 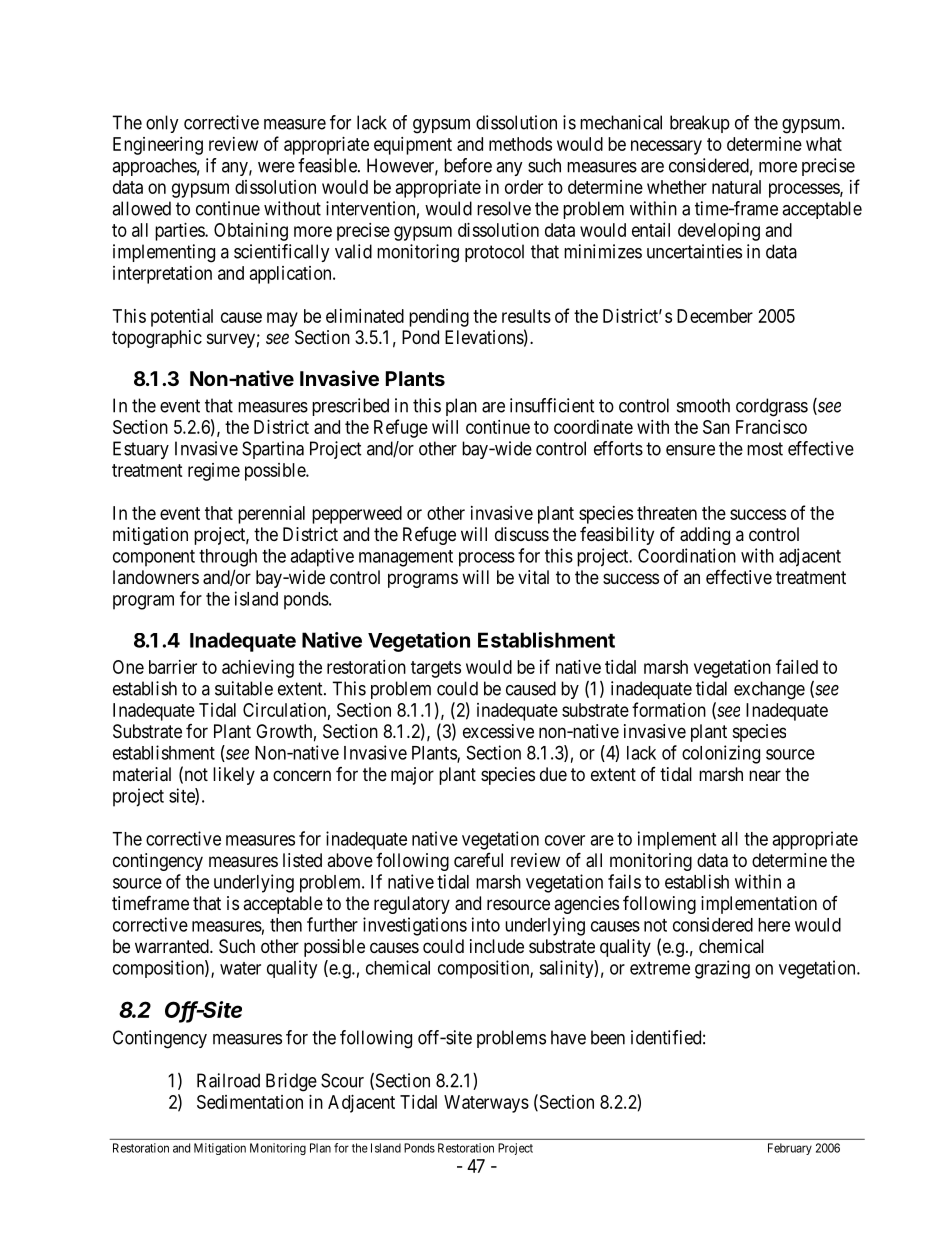 What do you see at coordinates (250, 1102) in the page?
I see `Sedimentation` at bounding box center [250, 1102].
